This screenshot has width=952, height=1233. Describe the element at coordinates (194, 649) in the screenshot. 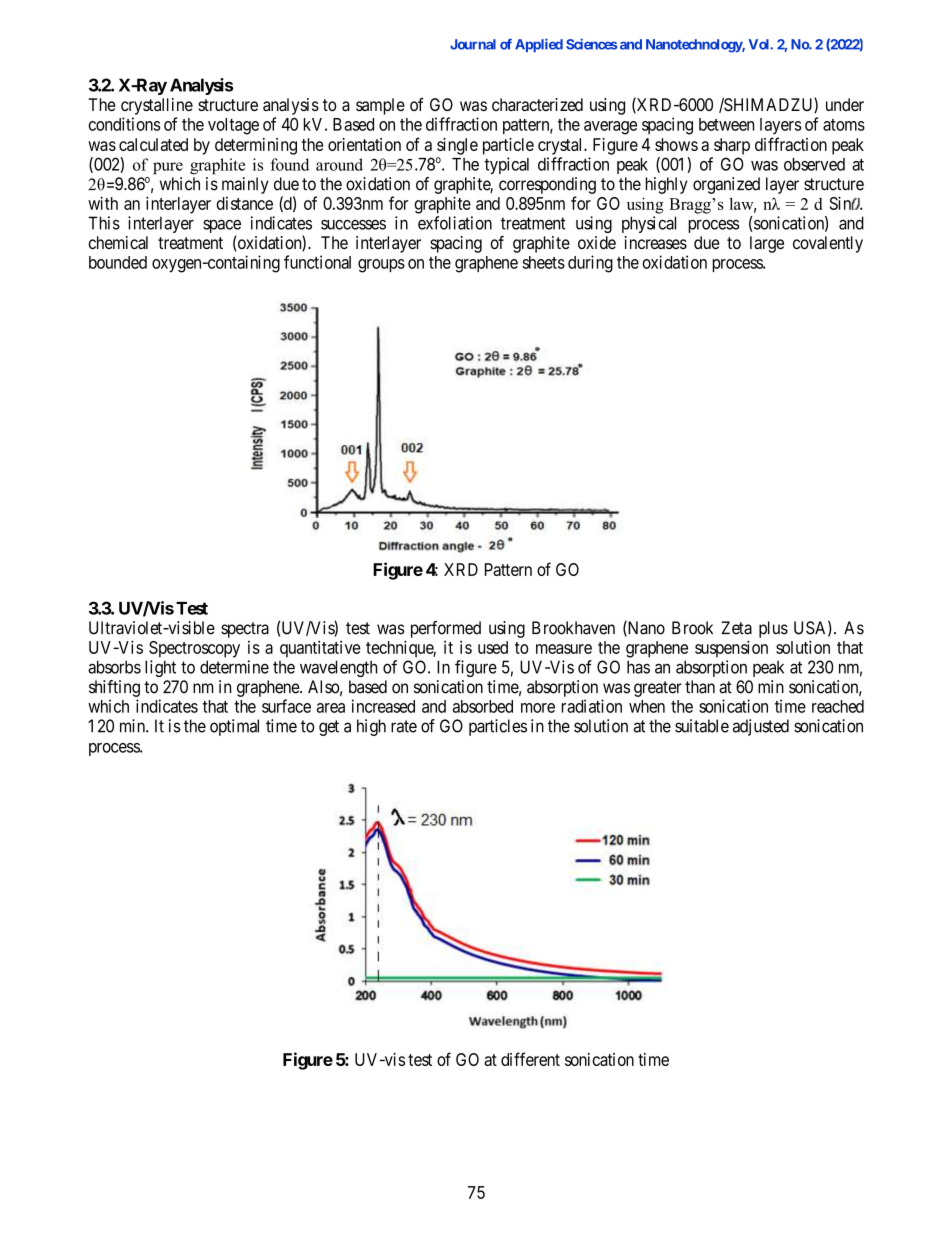

I see `Spectroscopy` at that location.
